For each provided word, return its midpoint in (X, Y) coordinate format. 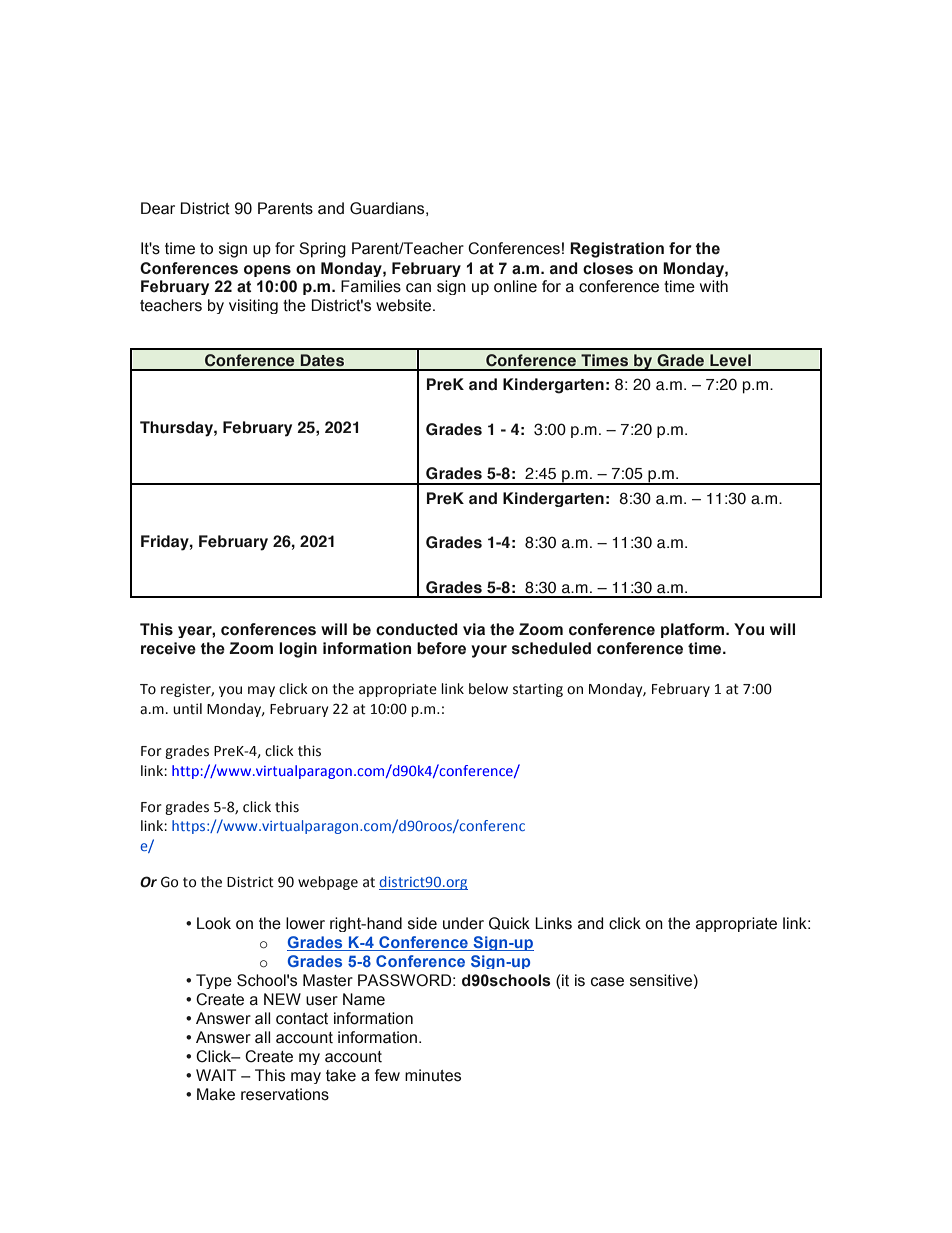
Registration (617, 250)
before (441, 648)
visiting (253, 306)
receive (168, 648)
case (607, 982)
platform (694, 630)
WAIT (216, 1075)
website (403, 305)
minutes (433, 1075)
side (422, 923)
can (418, 288)
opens (267, 271)
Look (214, 923)
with (714, 286)
